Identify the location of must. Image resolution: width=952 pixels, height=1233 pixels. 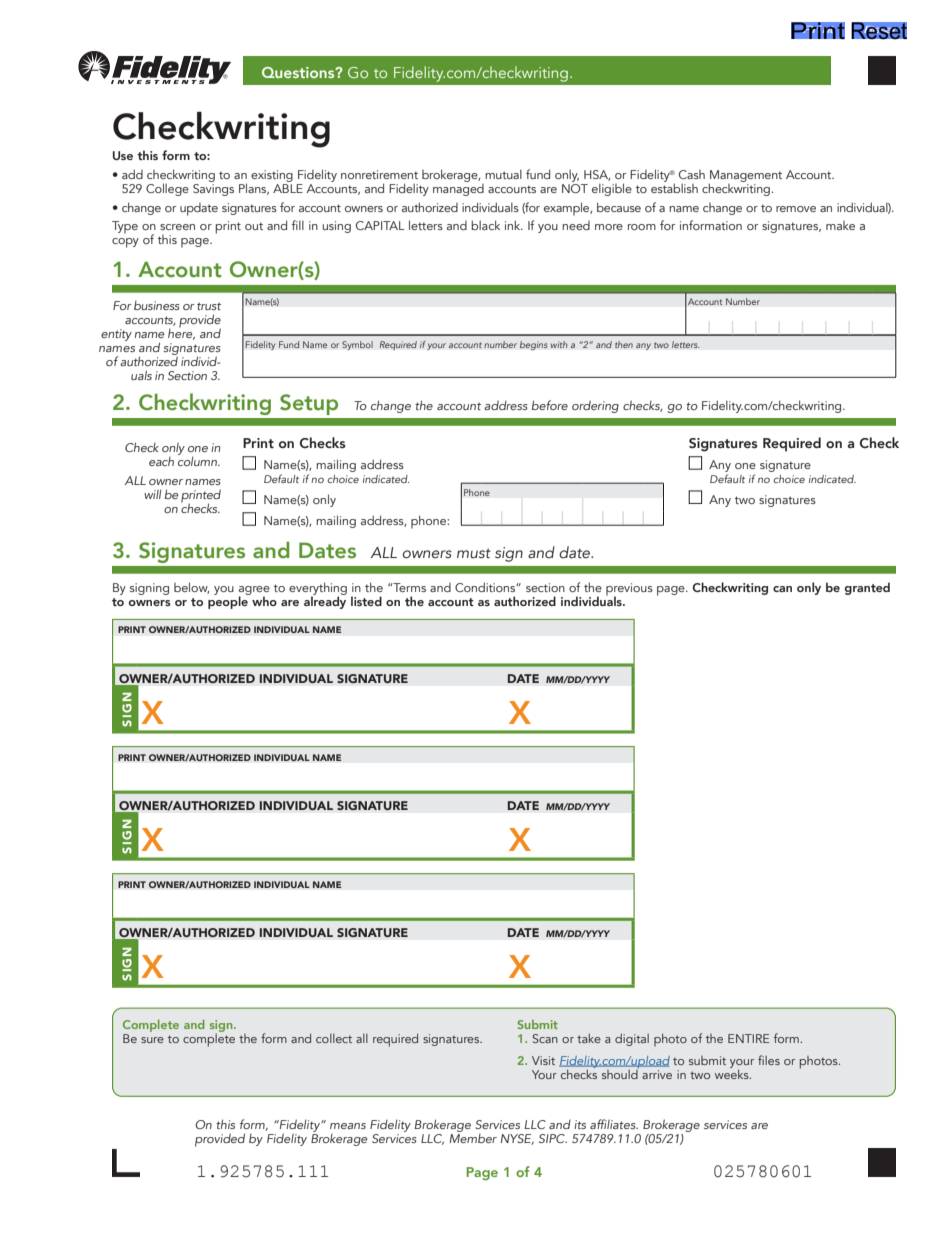
(474, 554).
